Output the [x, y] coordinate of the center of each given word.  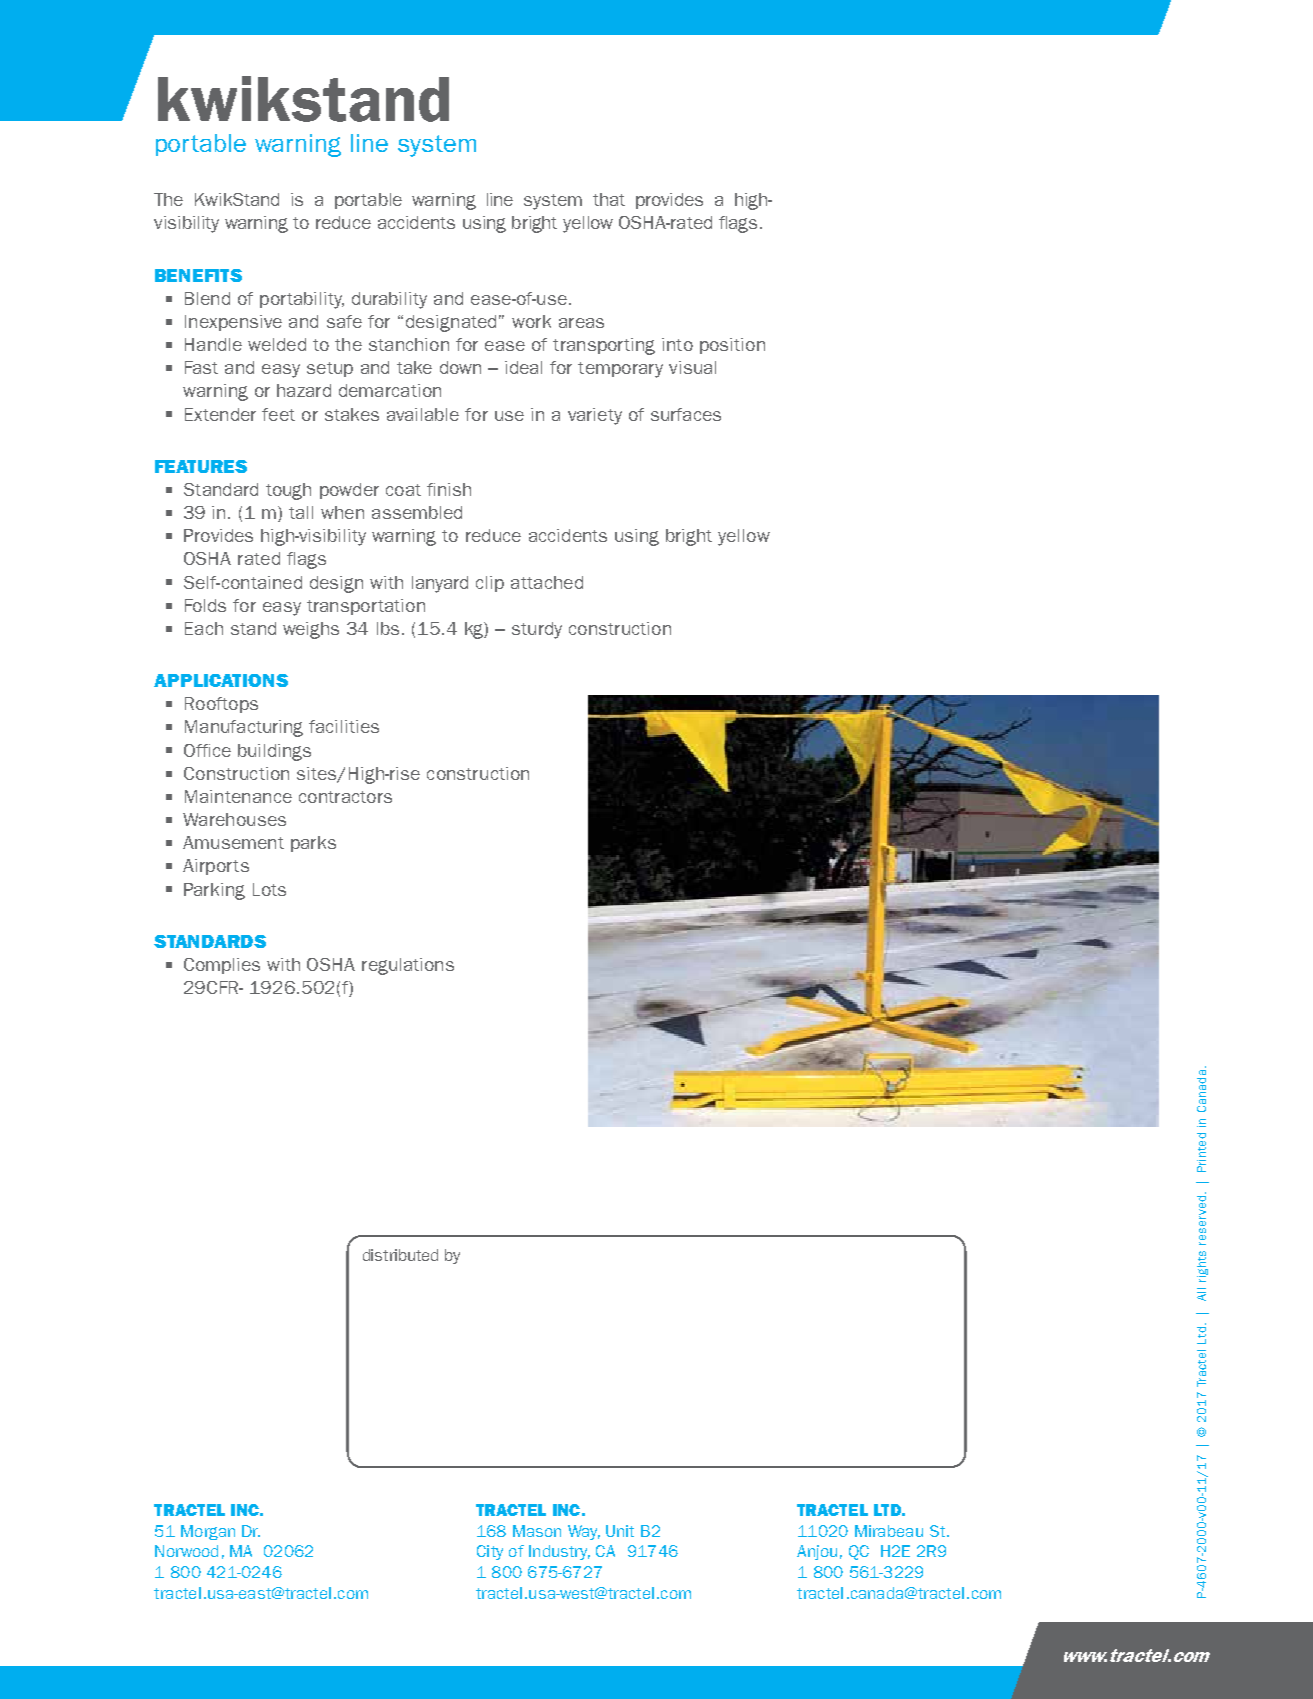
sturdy [537, 630]
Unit [620, 1531]
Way [584, 1532]
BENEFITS [198, 275]
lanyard [440, 584]
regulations [408, 966]
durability [389, 300]
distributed [400, 1255]
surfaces [686, 414]
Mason [537, 1531]
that [609, 199]
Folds [205, 605]
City [490, 1552]
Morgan [208, 1532]
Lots [269, 889]
